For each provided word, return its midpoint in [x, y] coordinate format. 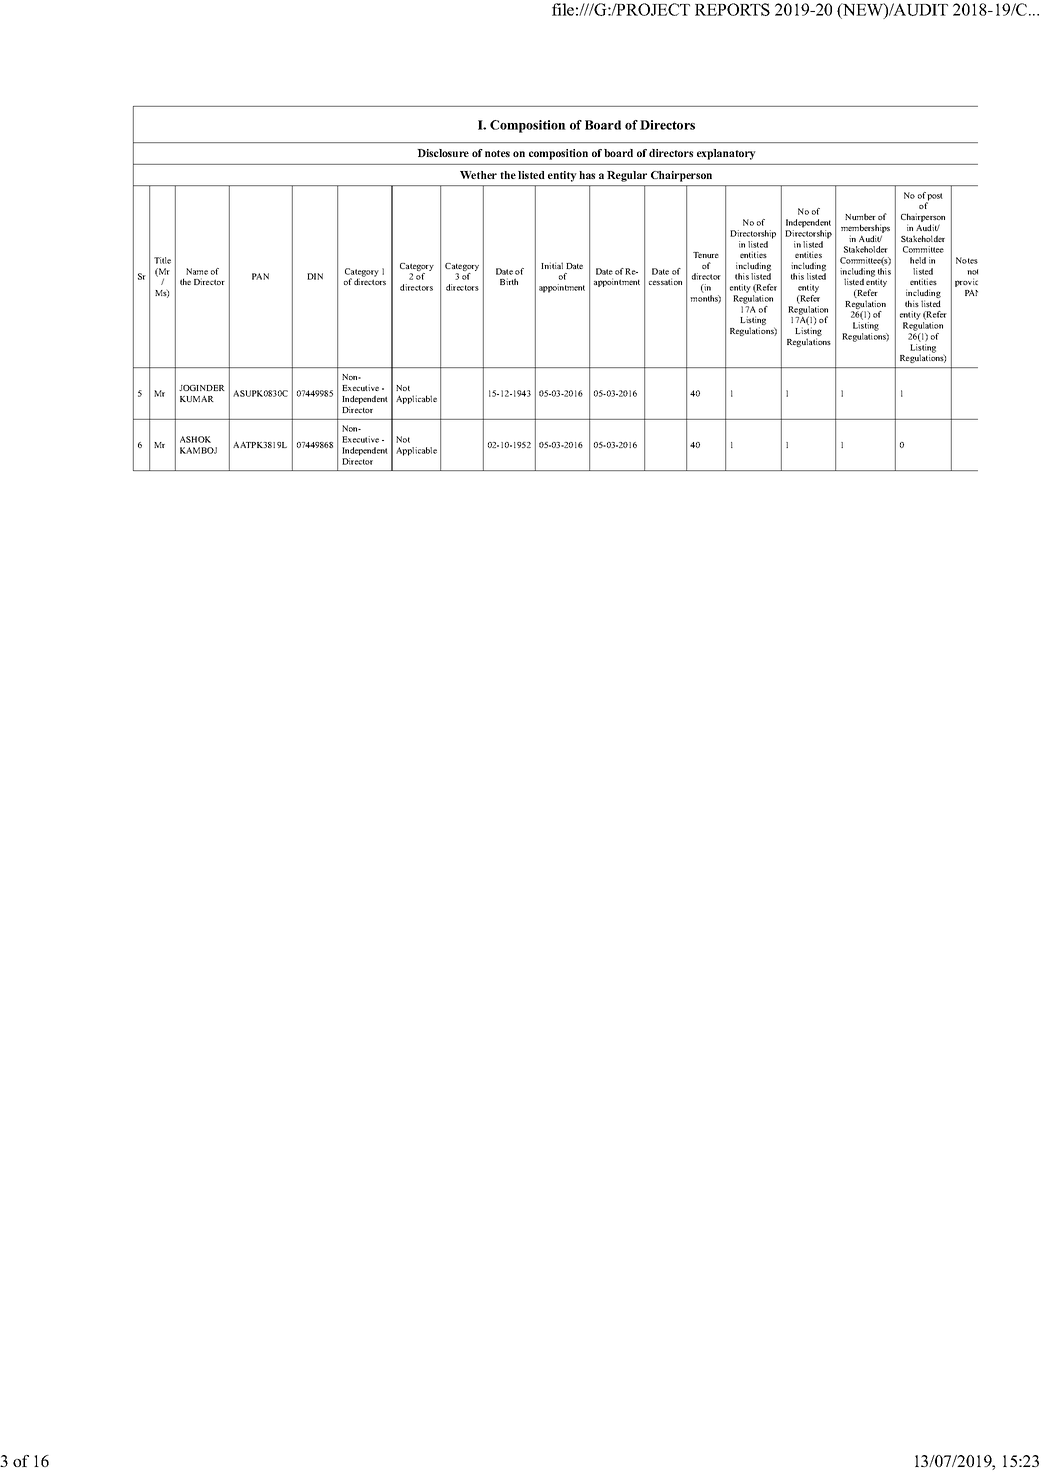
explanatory [726, 154]
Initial [552, 265]
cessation [665, 281]
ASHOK [195, 439]
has [587, 175]
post [934, 198]
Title [162, 260]
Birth [509, 281]
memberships [865, 230]
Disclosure [443, 153]
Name [197, 271]
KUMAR [197, 399]
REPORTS [732, 9]
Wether [478, 175]
